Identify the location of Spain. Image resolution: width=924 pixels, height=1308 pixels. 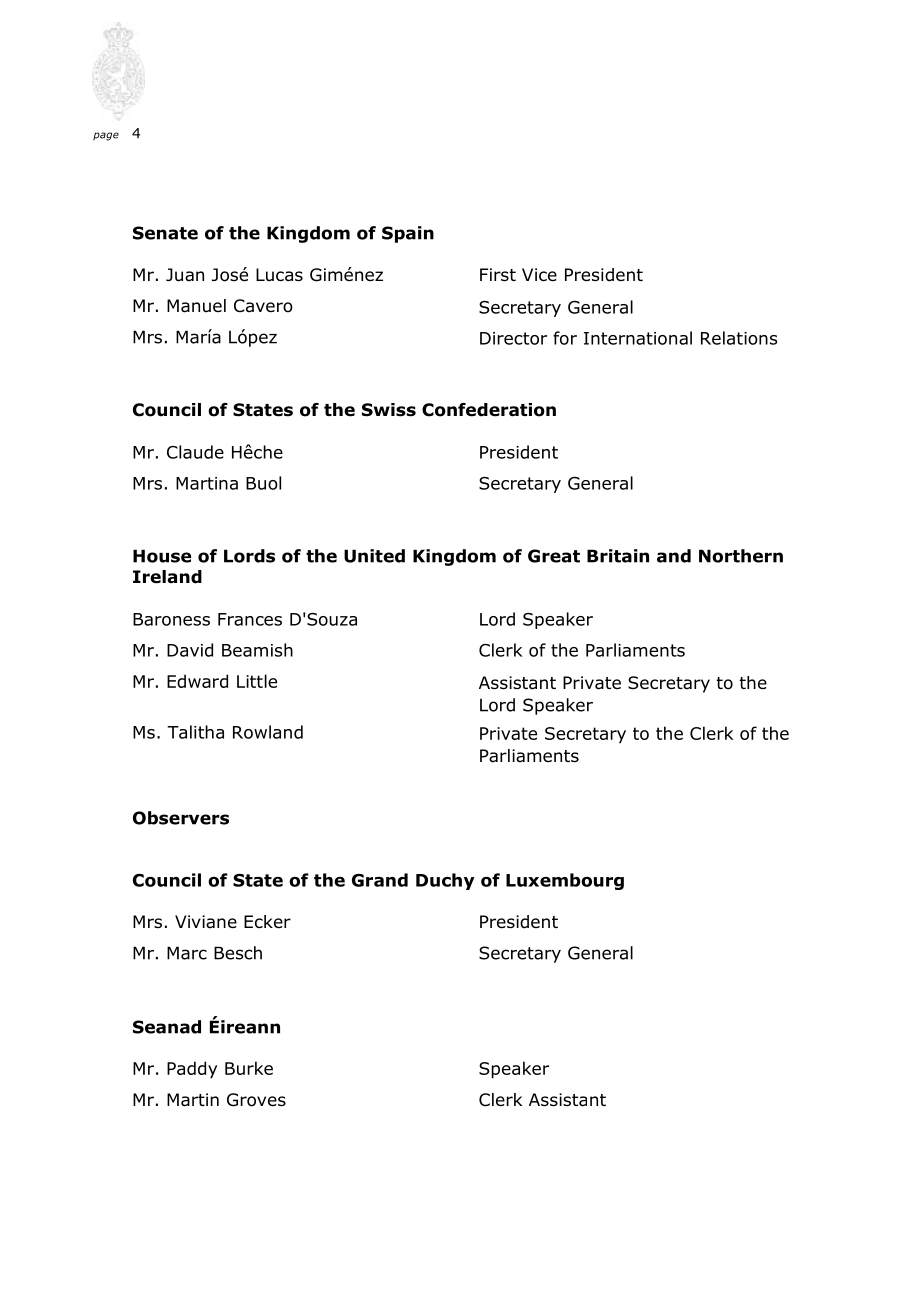
(408, 234).
